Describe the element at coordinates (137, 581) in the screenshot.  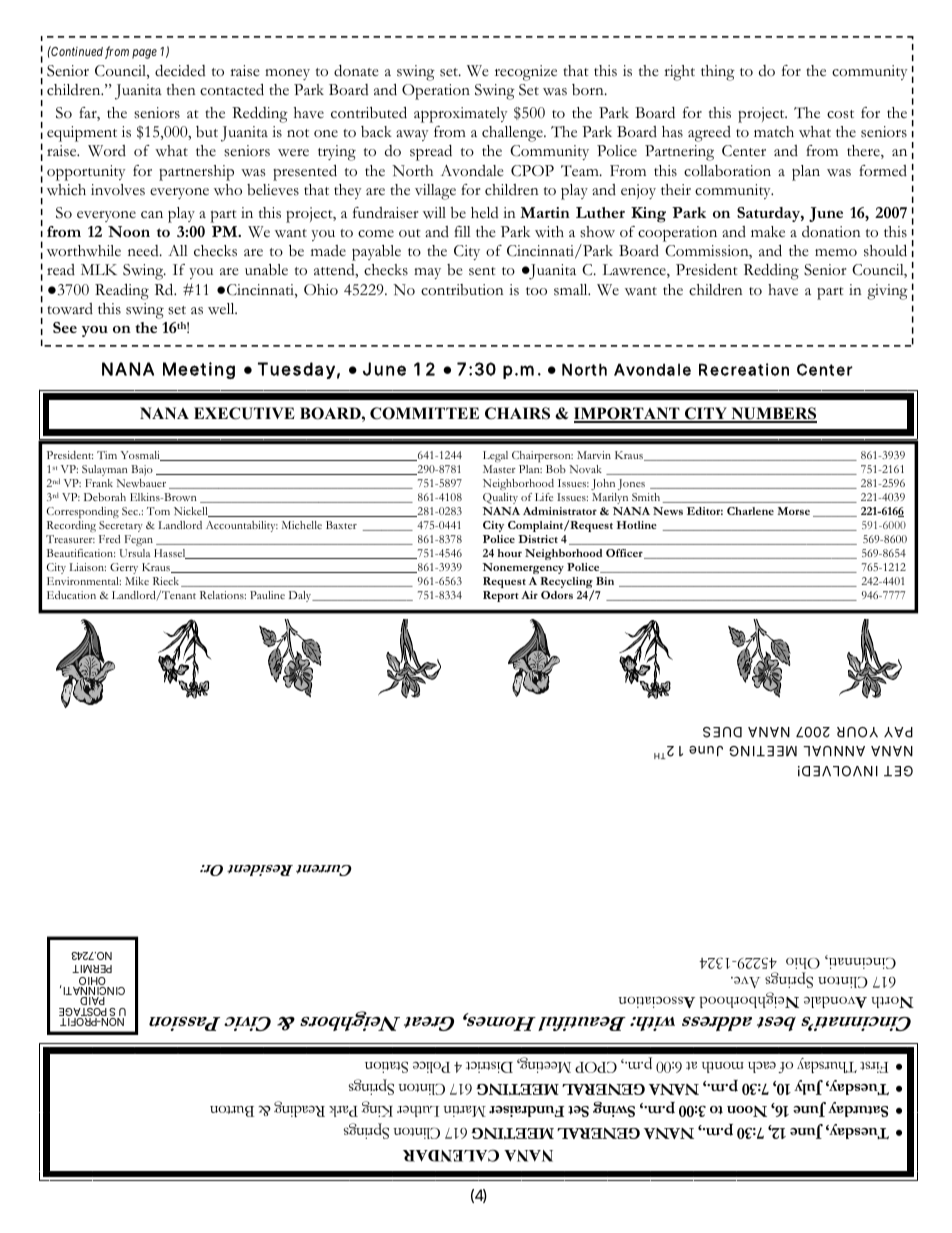
I see `Mike` at that location.
